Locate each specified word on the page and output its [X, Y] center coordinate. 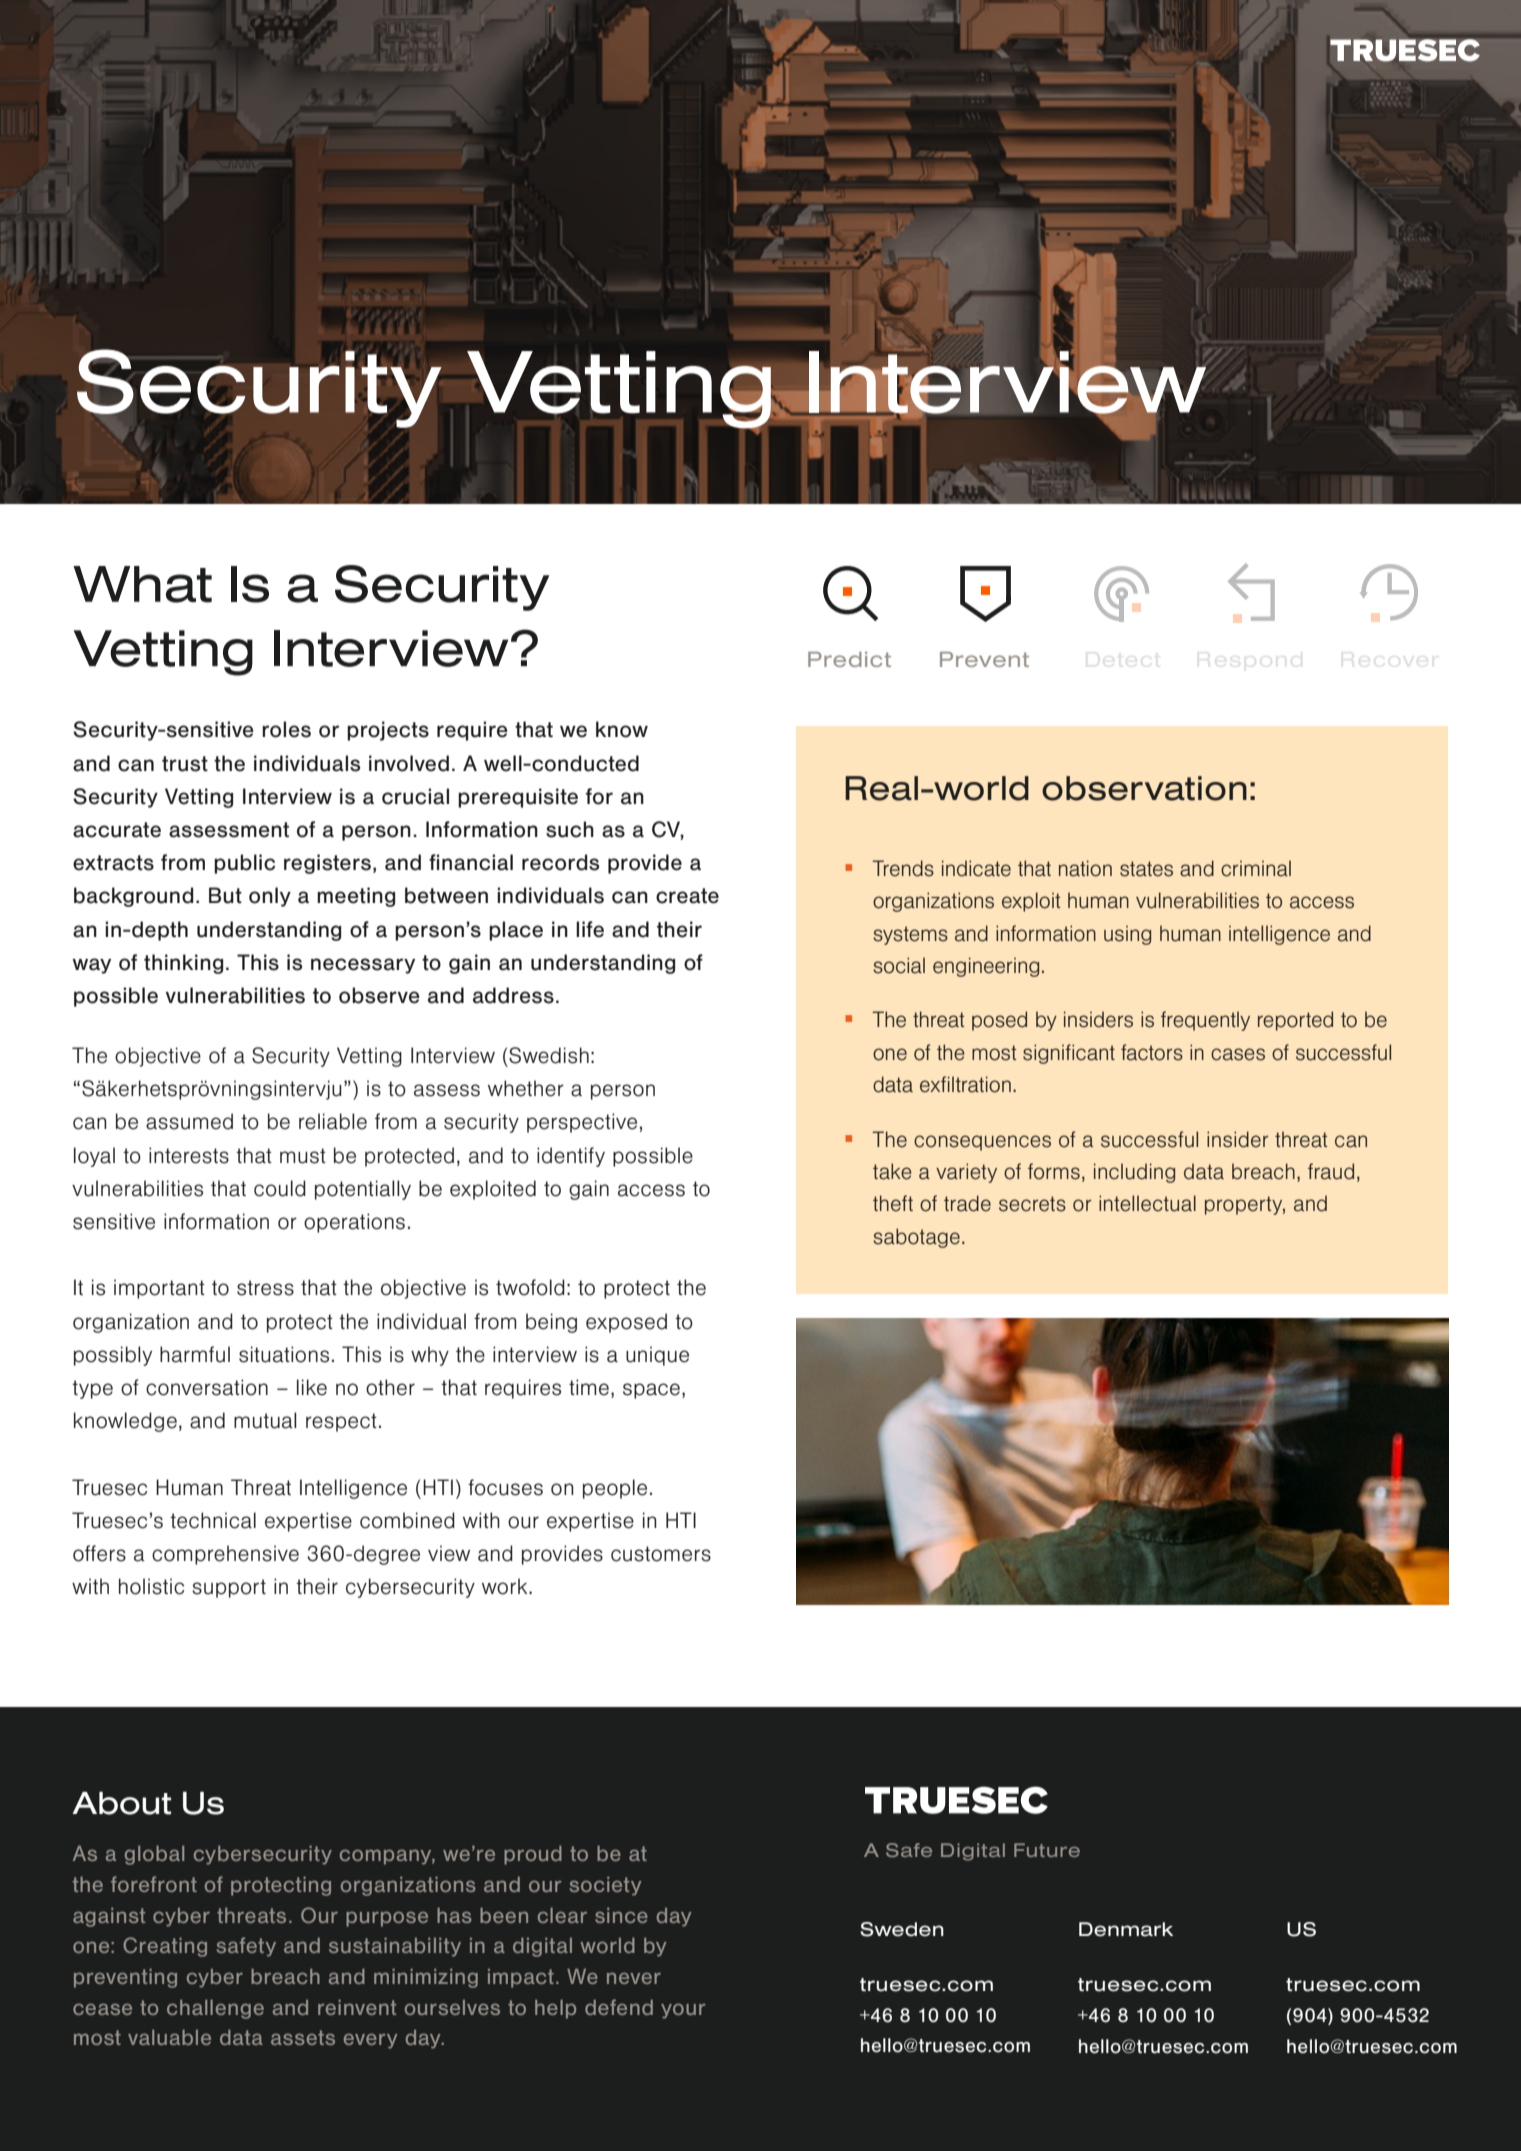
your [683, 2011]
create [687, 896]
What [142, 584]
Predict [849, 659]
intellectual [1147, 1203]
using [1127, 935]
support [229, 1588]
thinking [183, 964]
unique [657, 1356]
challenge [215, 2009]
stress [265, 1288]
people [615, 1489]
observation [1144, 788]
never [634, 1978]
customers [661, 1554]
